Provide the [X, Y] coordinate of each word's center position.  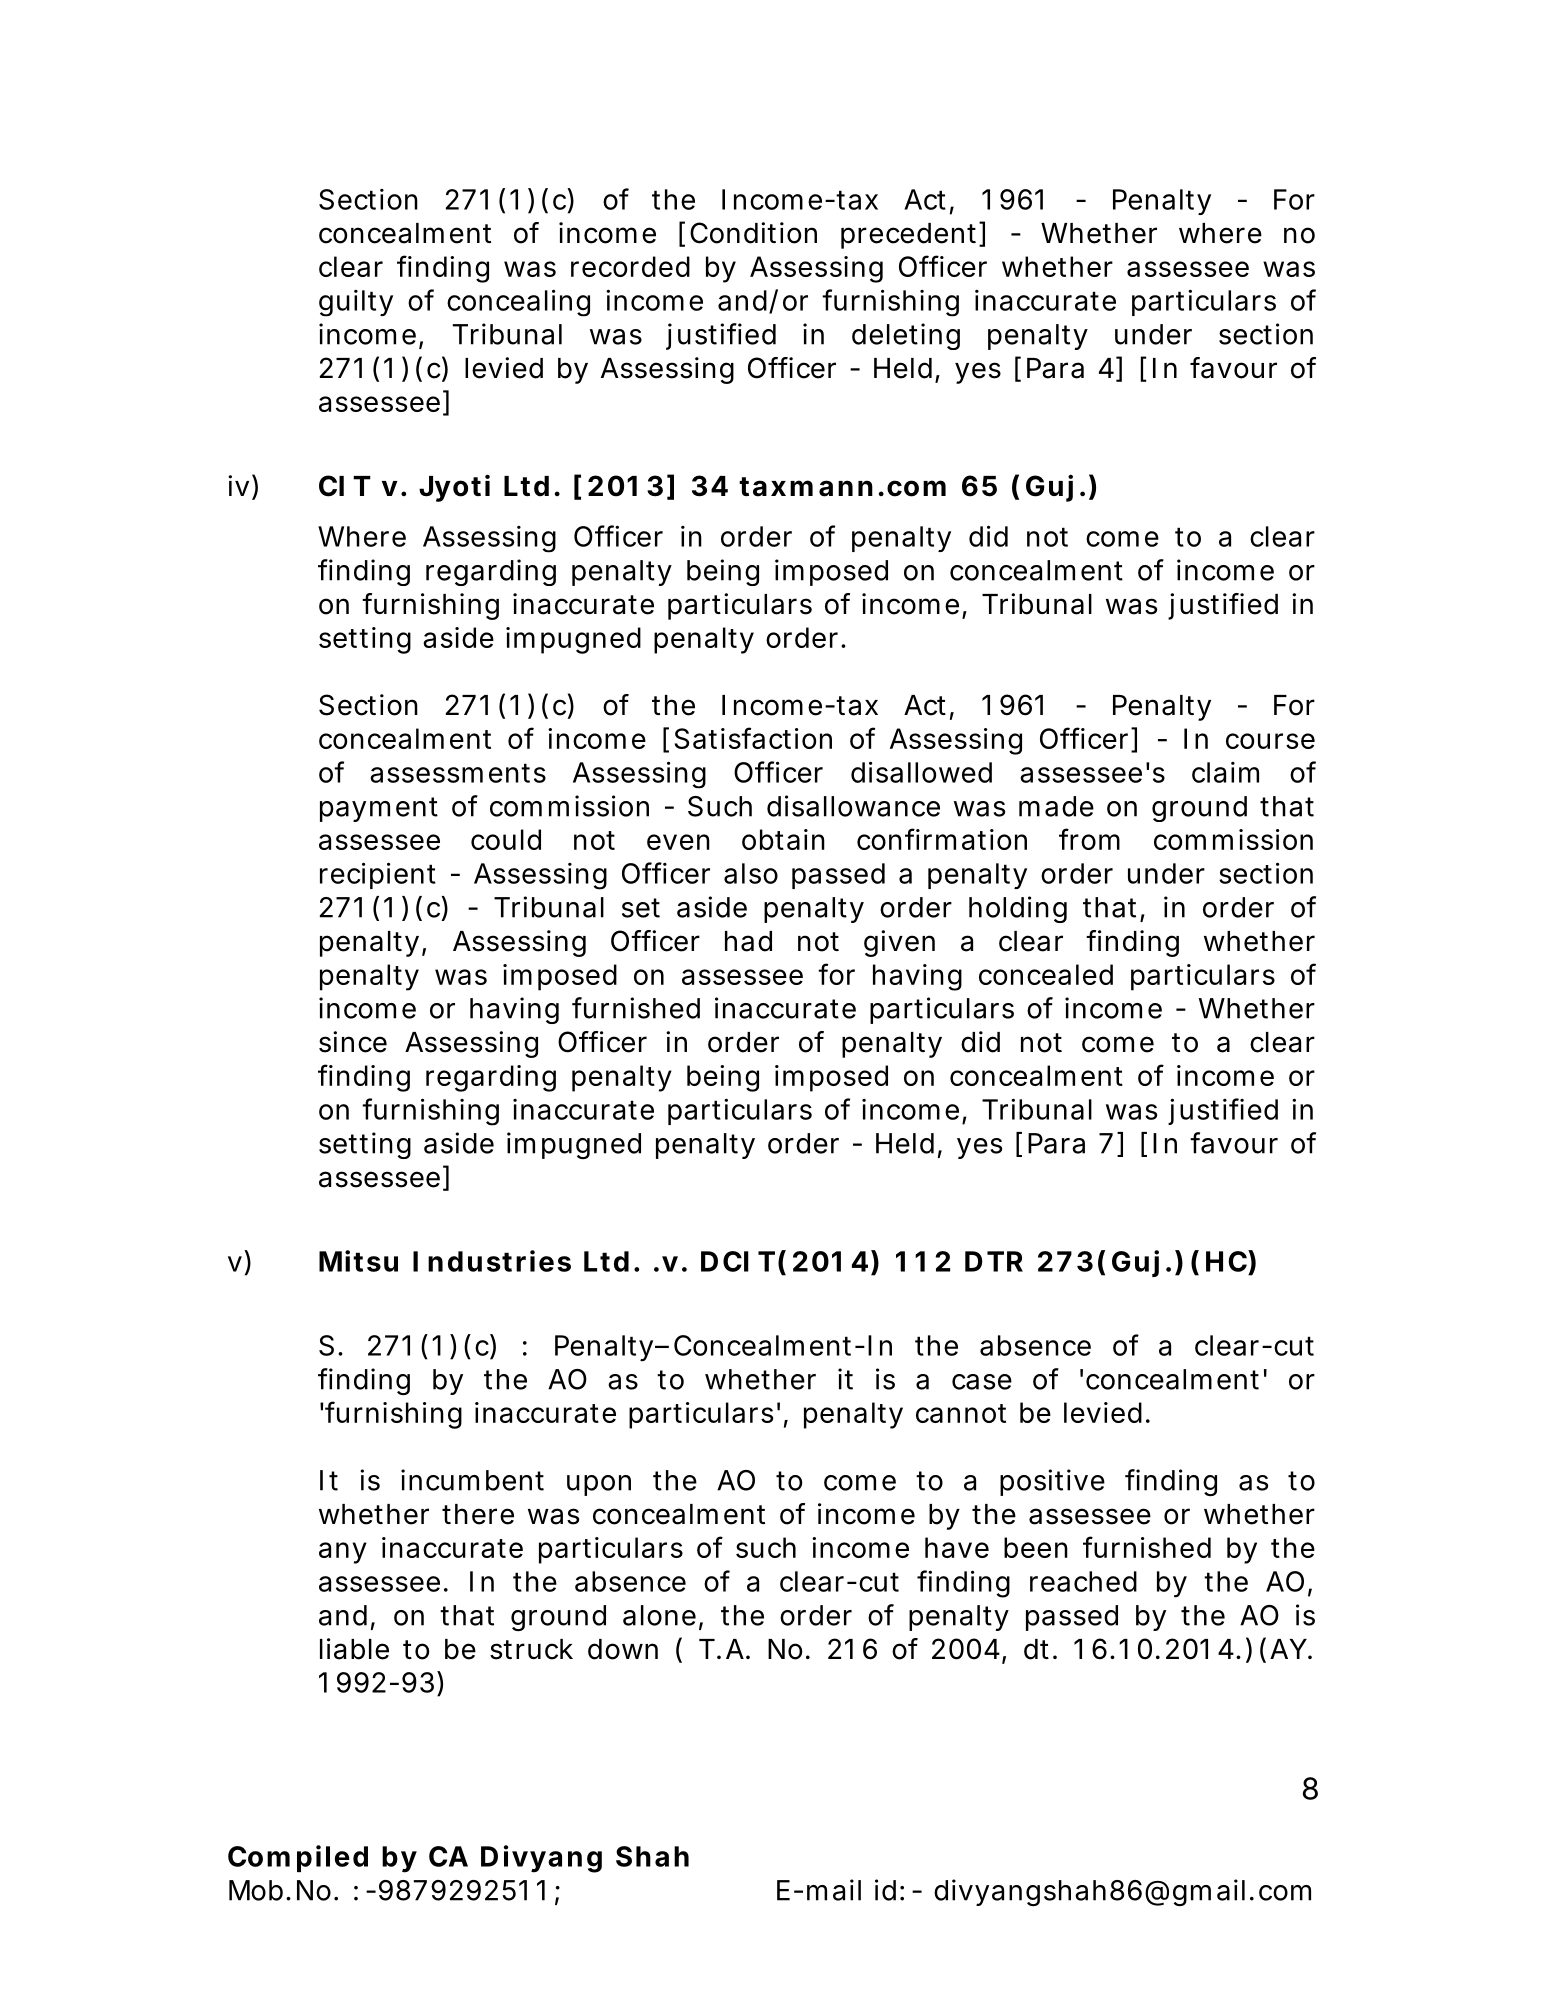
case [982, 1382]
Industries [492, 1261]
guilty [356, 303]
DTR [994, 1261]
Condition [753, 233]
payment [379, 809]
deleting [906, 336]
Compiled [298, 1858]
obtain [783, 839]
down [623, 1649]
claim [1225, 772]
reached [1083, 1581]
